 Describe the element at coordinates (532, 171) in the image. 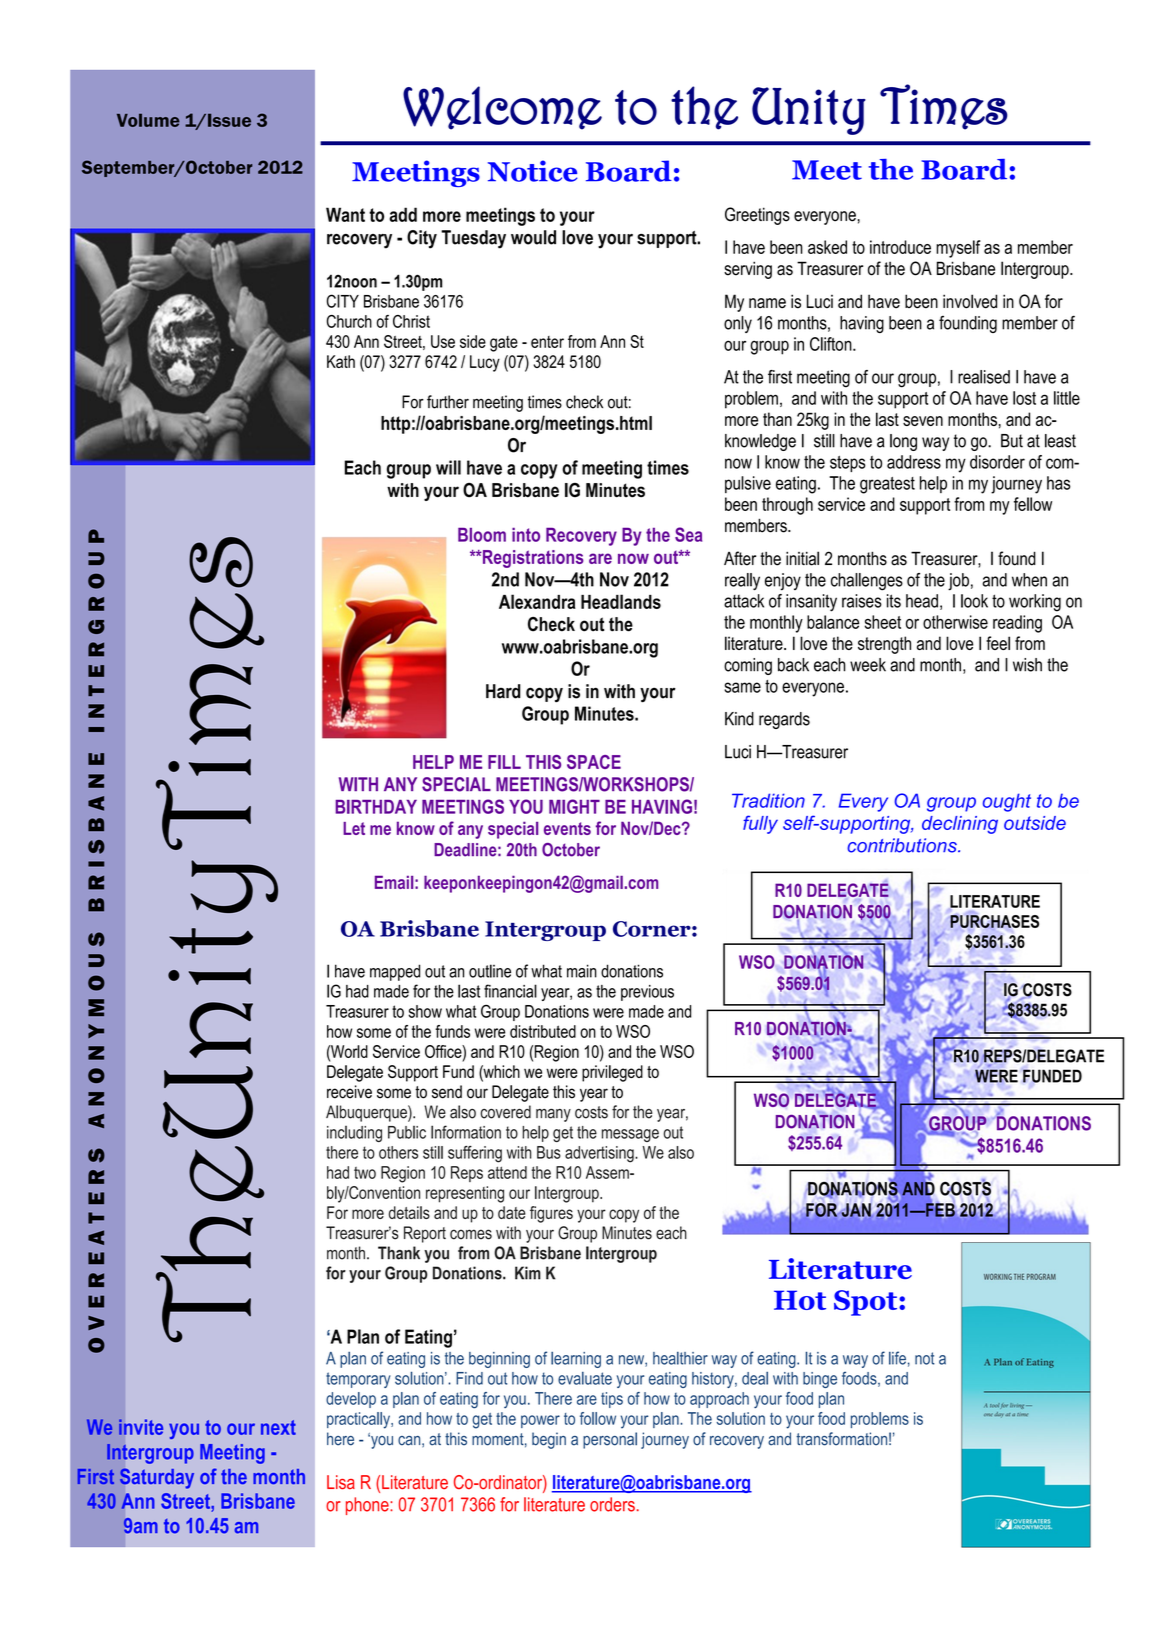

I see `Notice` at that location.
